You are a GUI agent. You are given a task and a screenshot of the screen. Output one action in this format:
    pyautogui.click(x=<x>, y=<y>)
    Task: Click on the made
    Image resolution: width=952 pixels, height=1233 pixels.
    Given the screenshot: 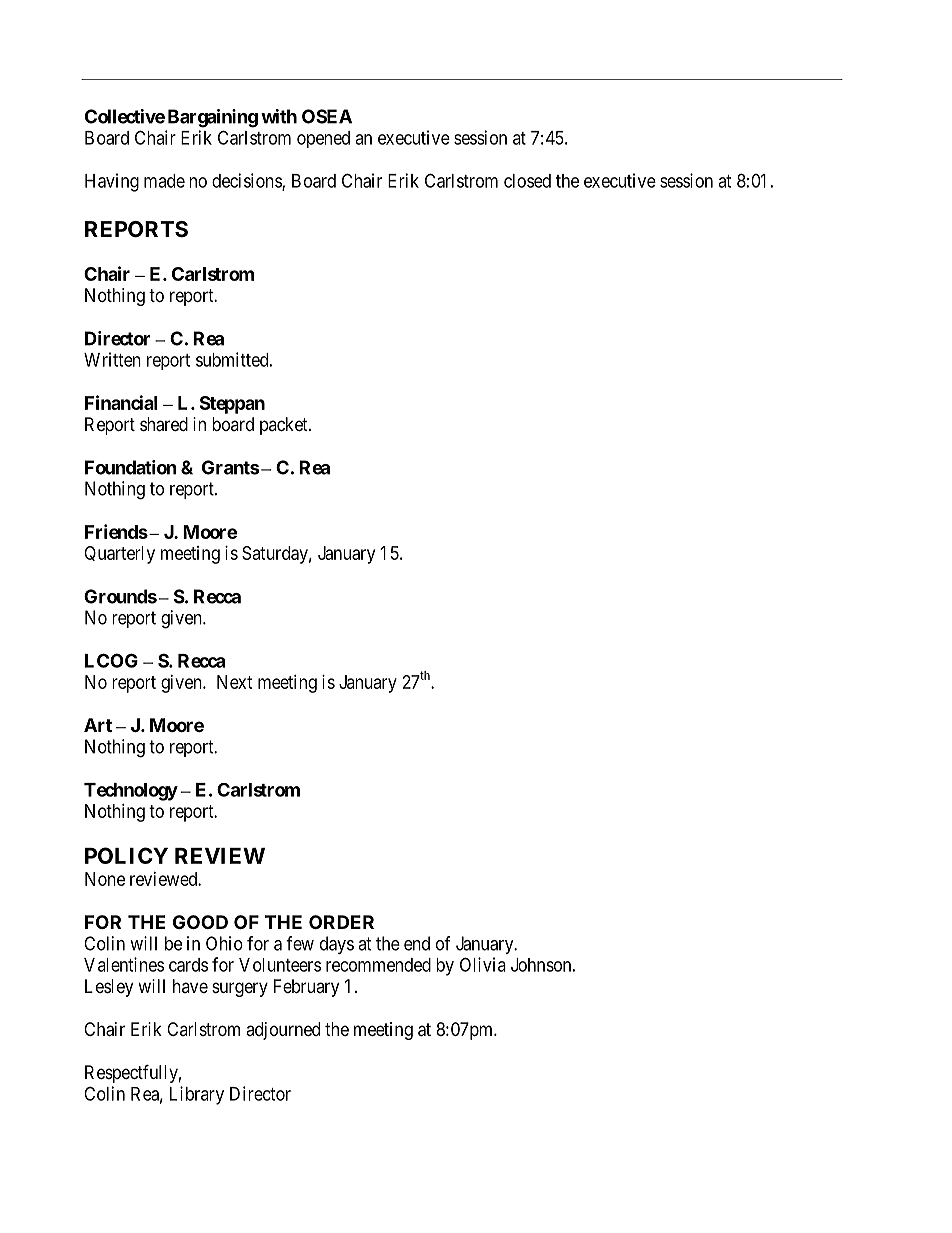 What is the action you would take?
    pyautogui.click(x=164, y=181)
